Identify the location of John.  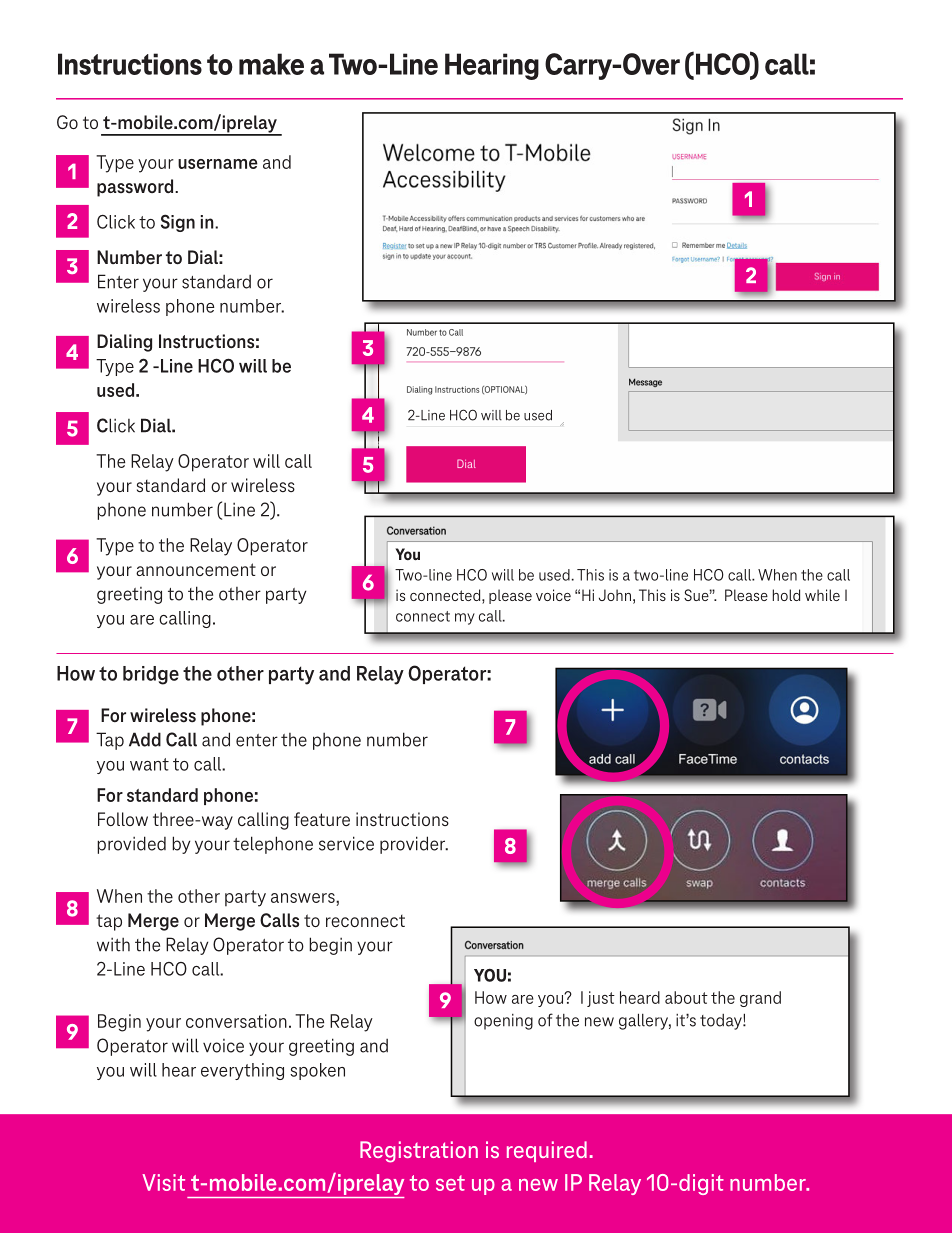
(615, 595).
